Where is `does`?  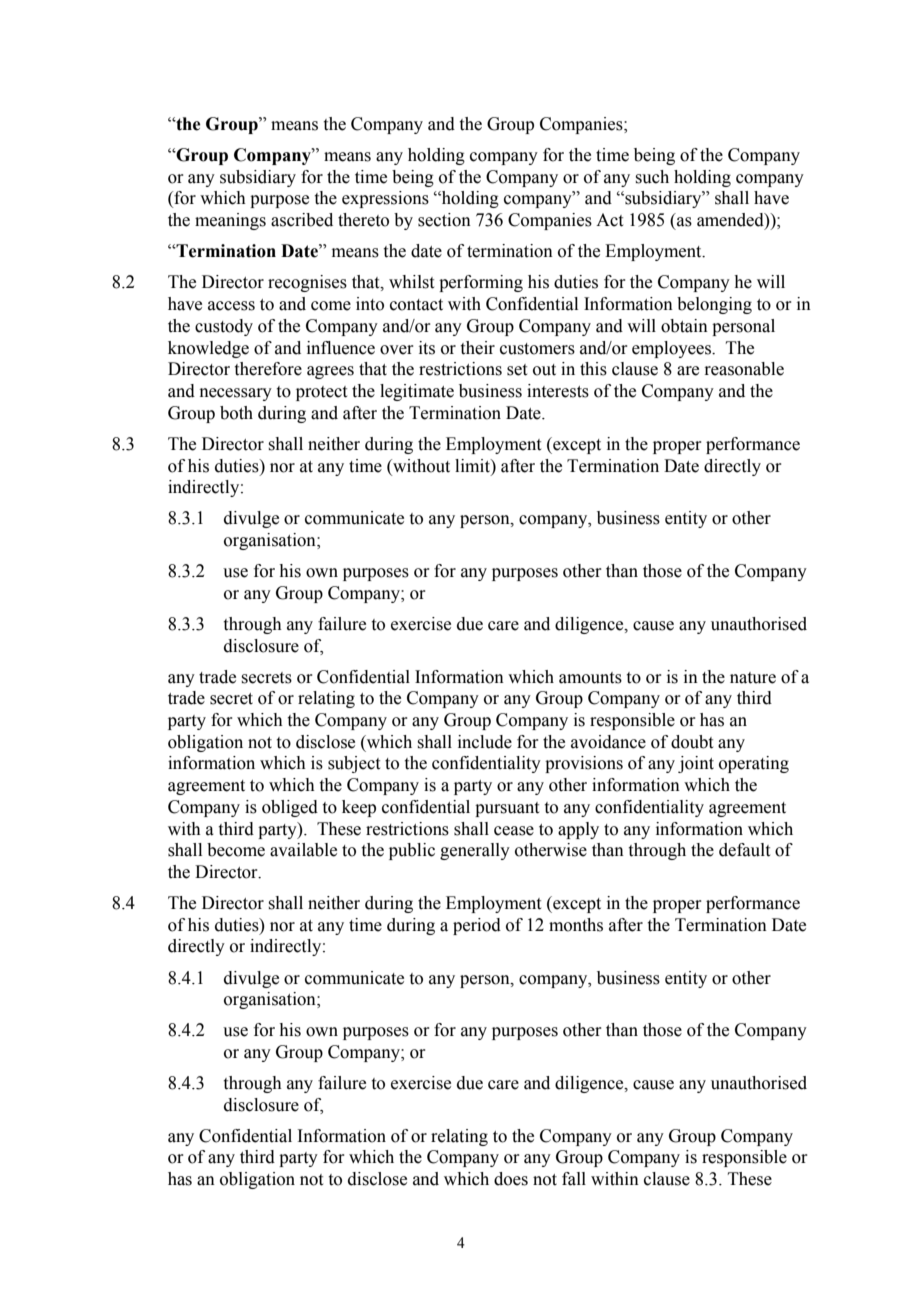
does is located at coordinates (511, 1179).
